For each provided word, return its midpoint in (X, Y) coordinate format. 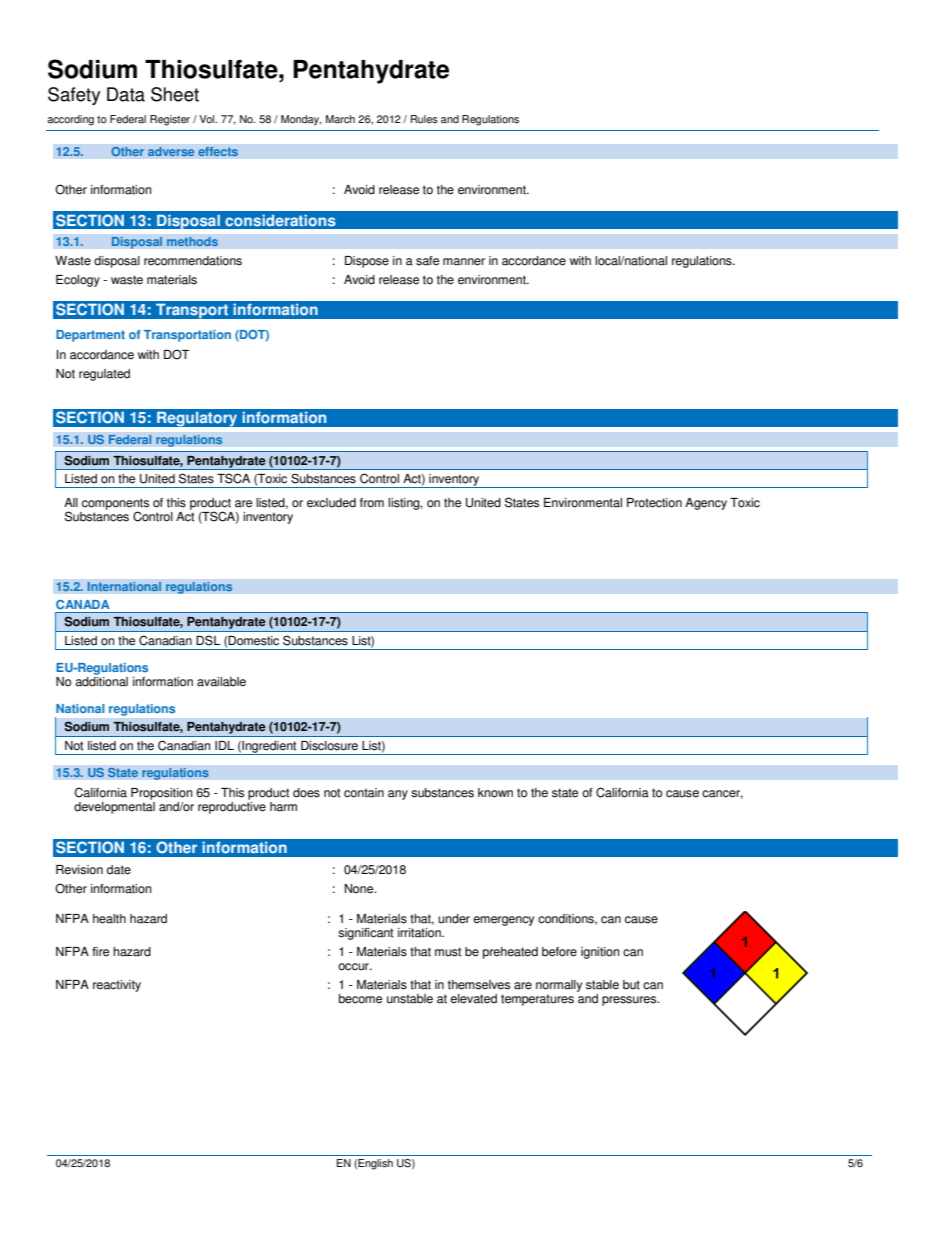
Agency (706, 504)
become (360, 999)
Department (90, 336)
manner (464, 262)
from (372, 503)
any (398, 795)
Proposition (162, 794)
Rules (424, 119)
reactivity (117, 986)
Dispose (367, 262)
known (495, 793)
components (115, 505)
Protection (654, 503)
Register (170, 120)
